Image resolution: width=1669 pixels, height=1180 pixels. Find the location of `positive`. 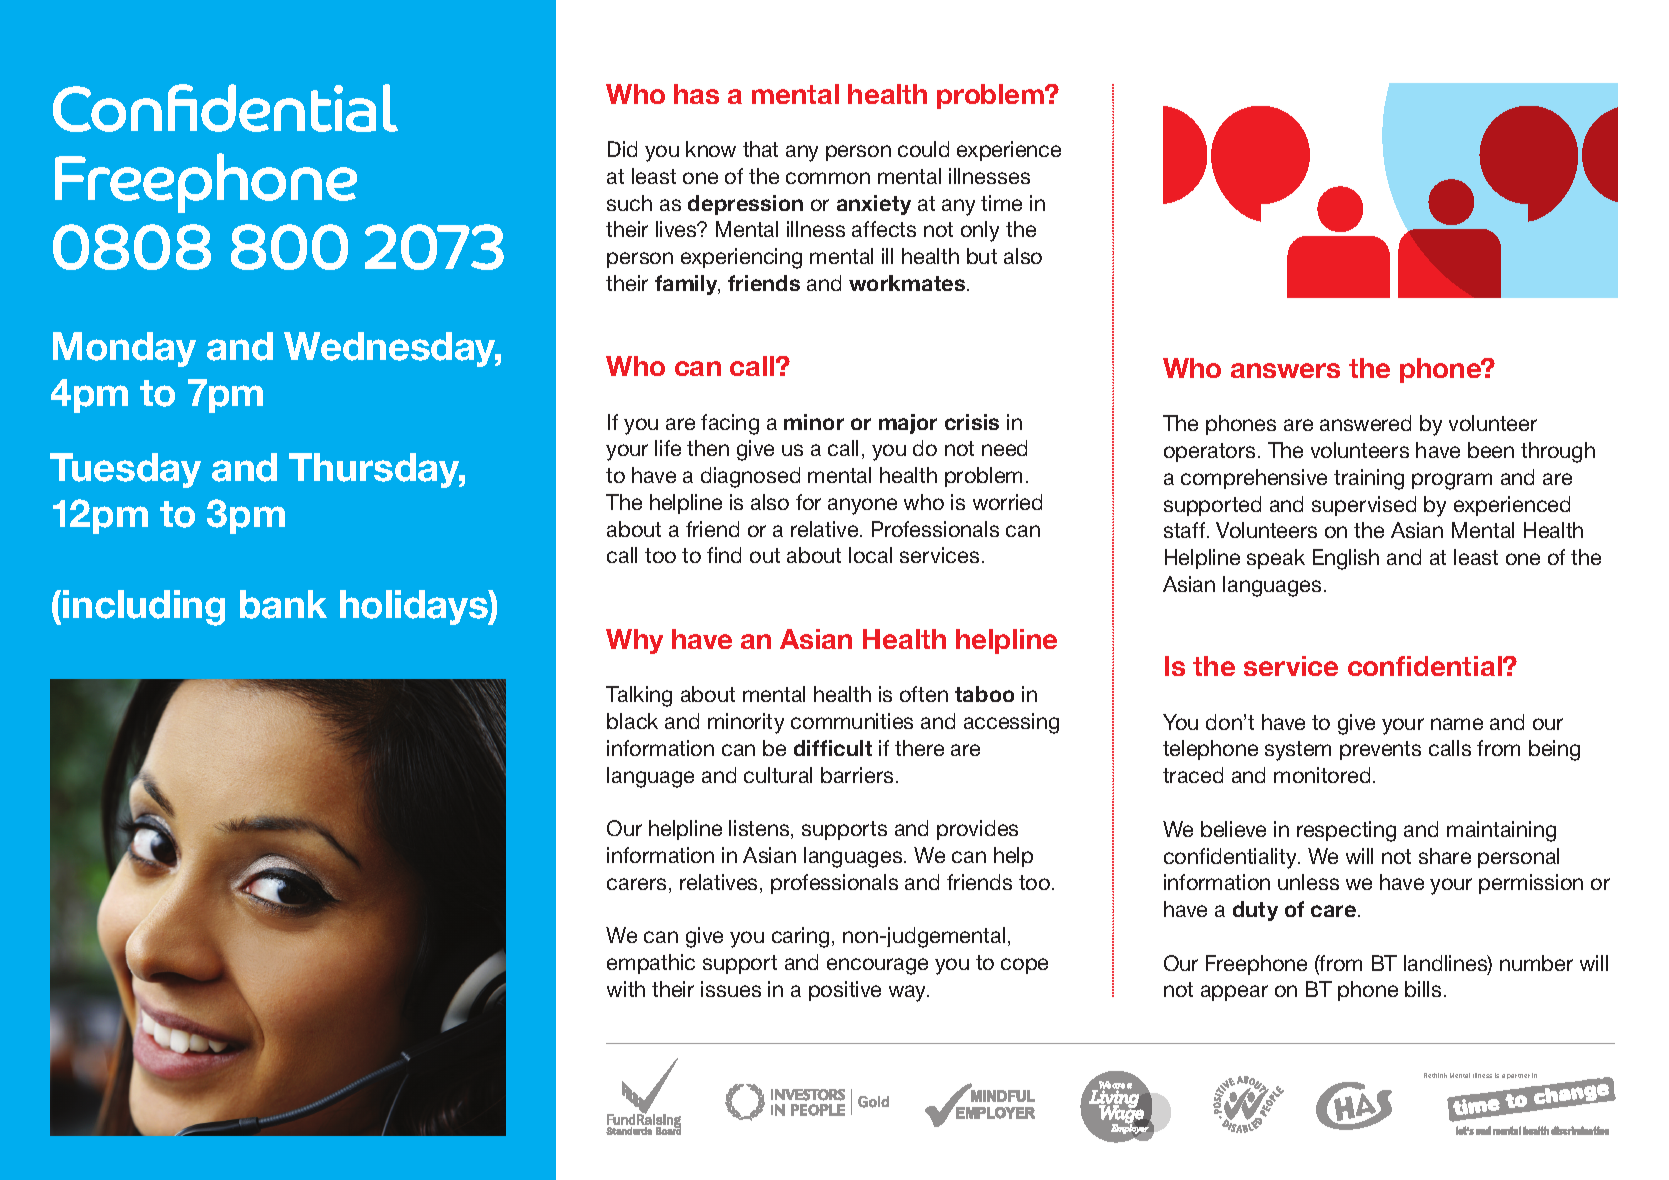

positive is located at coordinates (845, 991).
